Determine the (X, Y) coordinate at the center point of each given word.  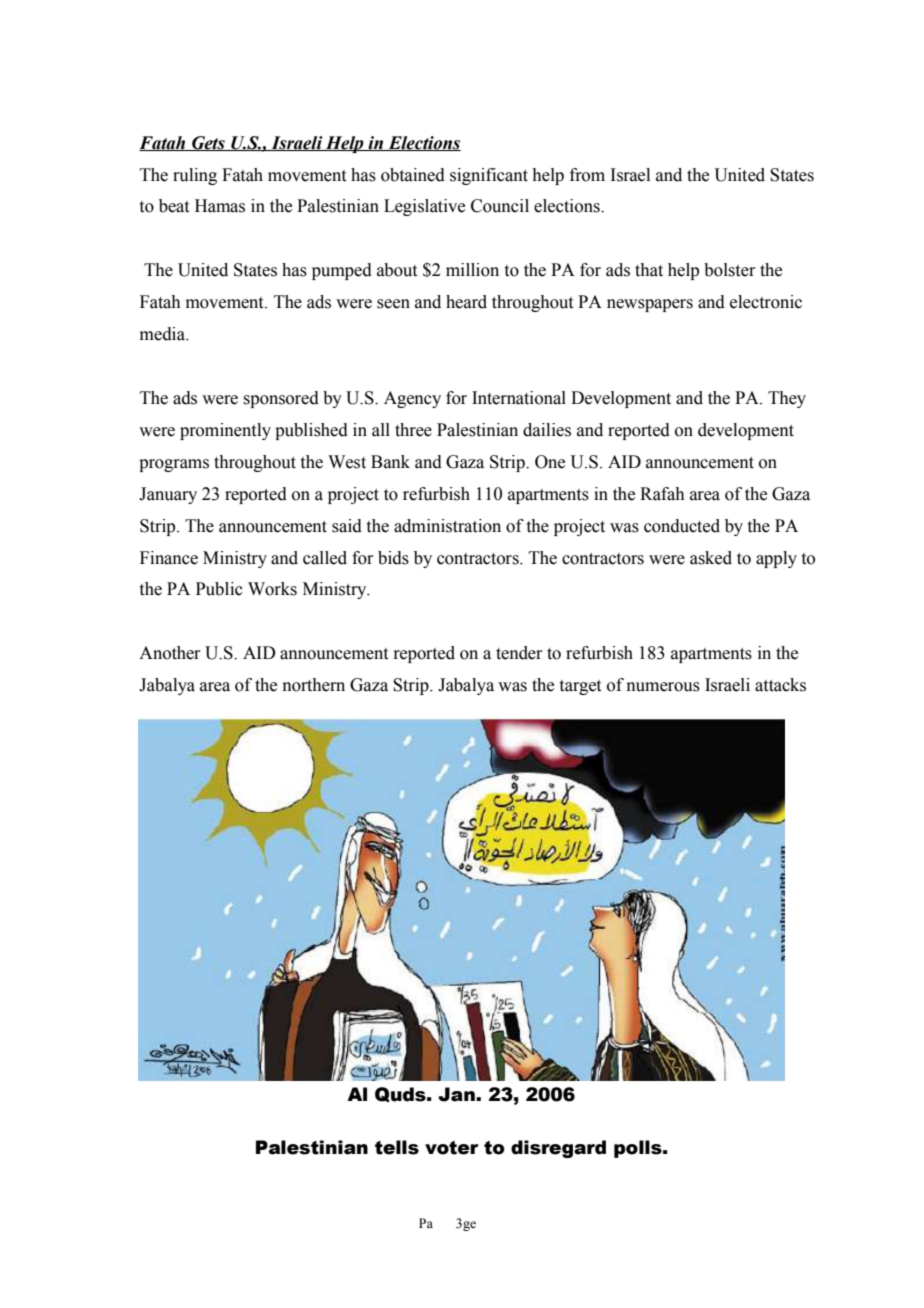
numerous (663, 687)
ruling (195, 176)
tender (519, 653)
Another (170, 653)
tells (397, 1147)
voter (452, 1148)
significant (489, 176)
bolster (730, 270)
